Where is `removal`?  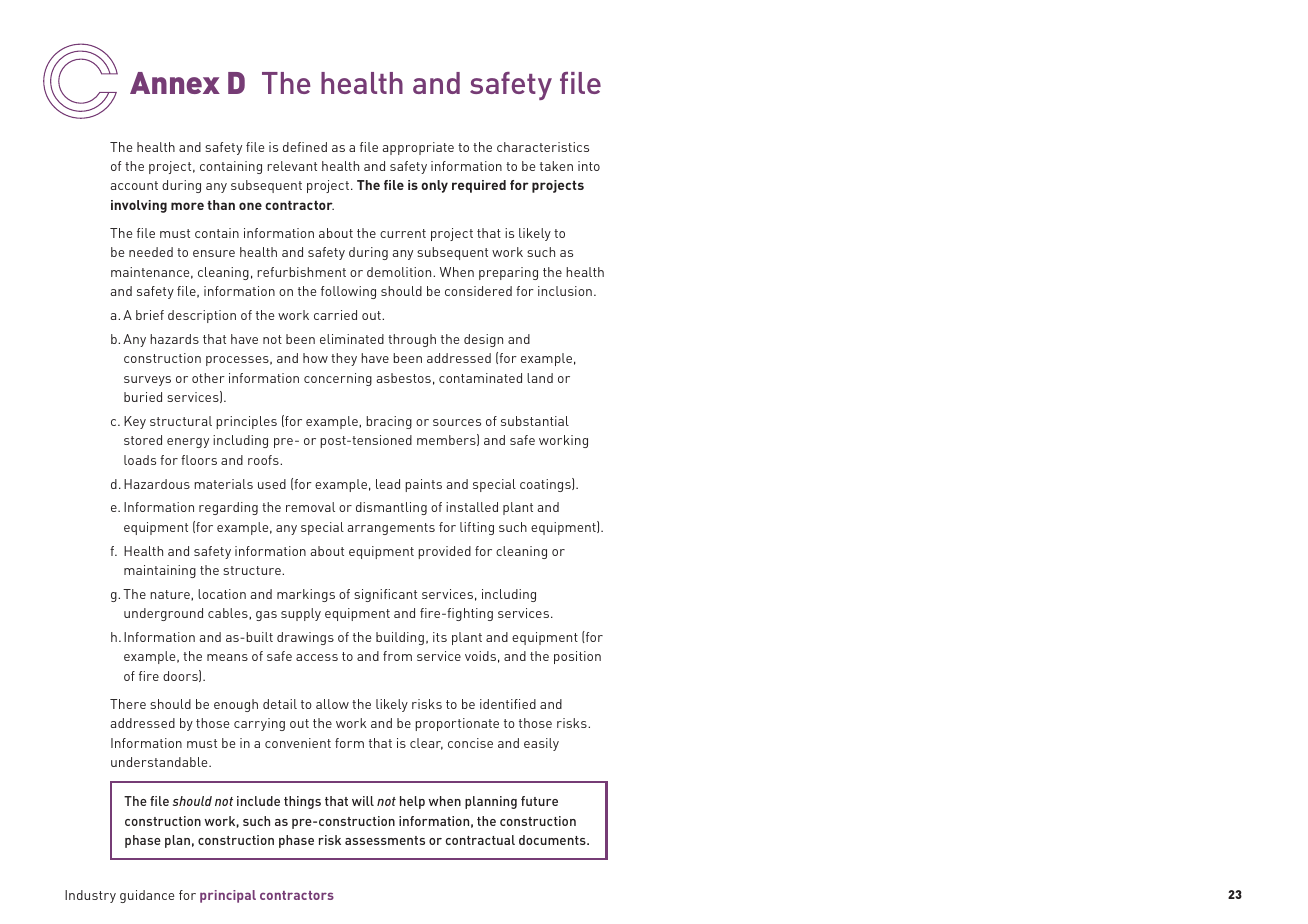 removal is located at coordinates (310, 507).
